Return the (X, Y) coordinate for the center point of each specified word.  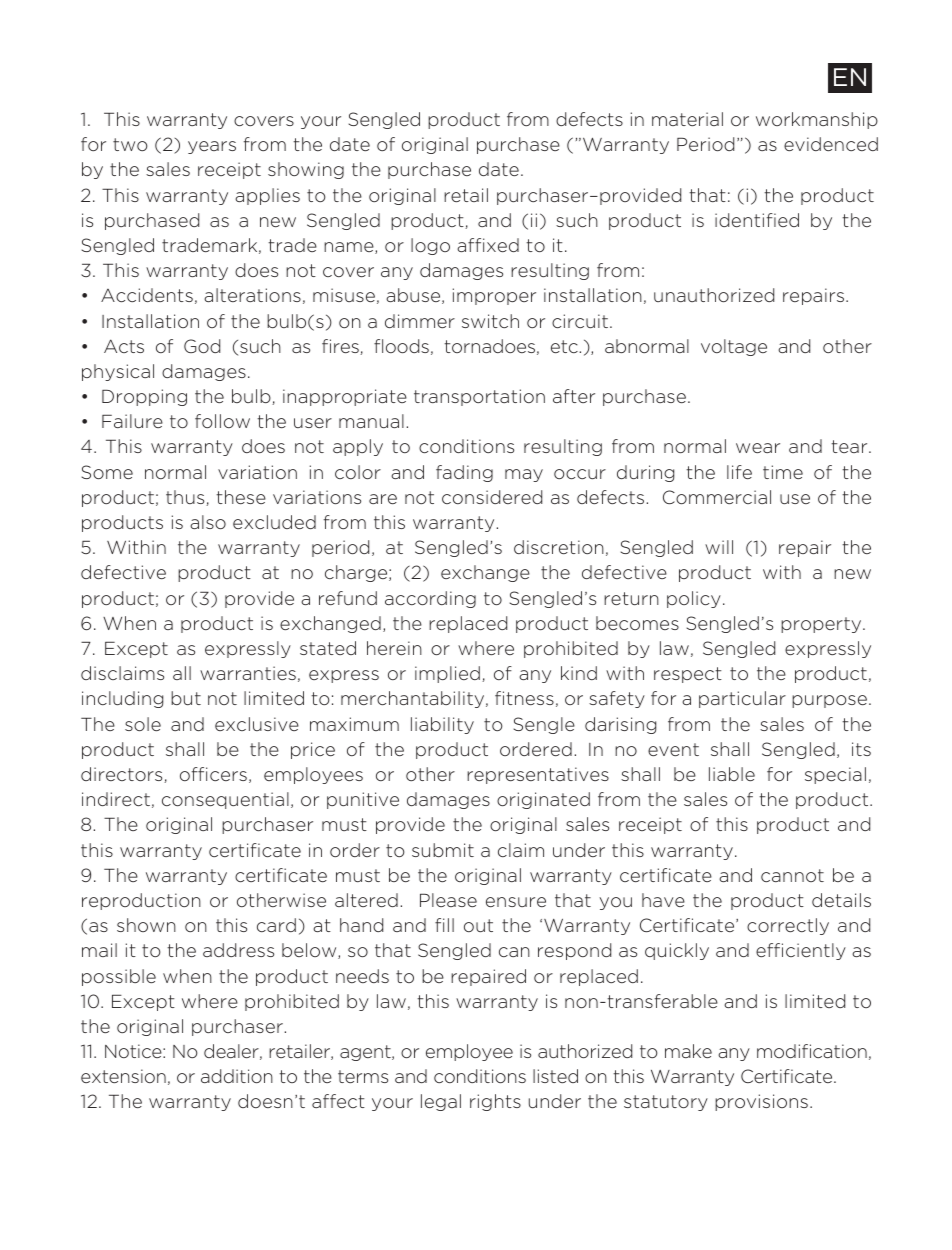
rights (495, 1102)
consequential (225, 800)
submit (443, 850)
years (212, 147)
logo (430, 246)
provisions (761, 1102)
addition (237, 1076)
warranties (248, 673)
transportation (479, 397)
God (202, 346)
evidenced (831, 144)
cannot (792, 875)
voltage (734, 347)
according (430, 599)
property (822, 625)
